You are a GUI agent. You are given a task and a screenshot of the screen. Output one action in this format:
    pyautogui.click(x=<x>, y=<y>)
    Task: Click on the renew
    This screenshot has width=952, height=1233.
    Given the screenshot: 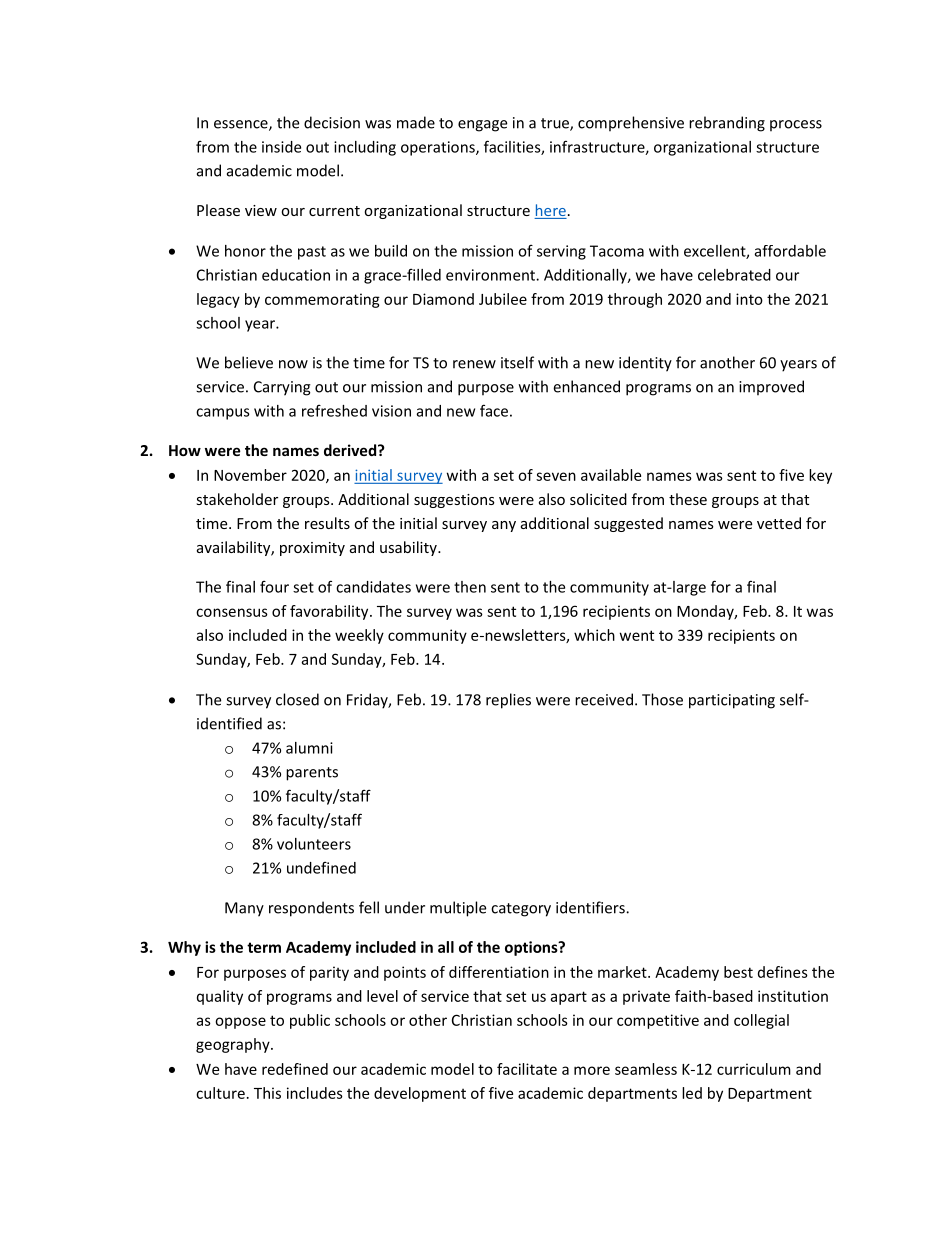 What is the action you would take?
    pyautogui.click(x=474, y=364)
